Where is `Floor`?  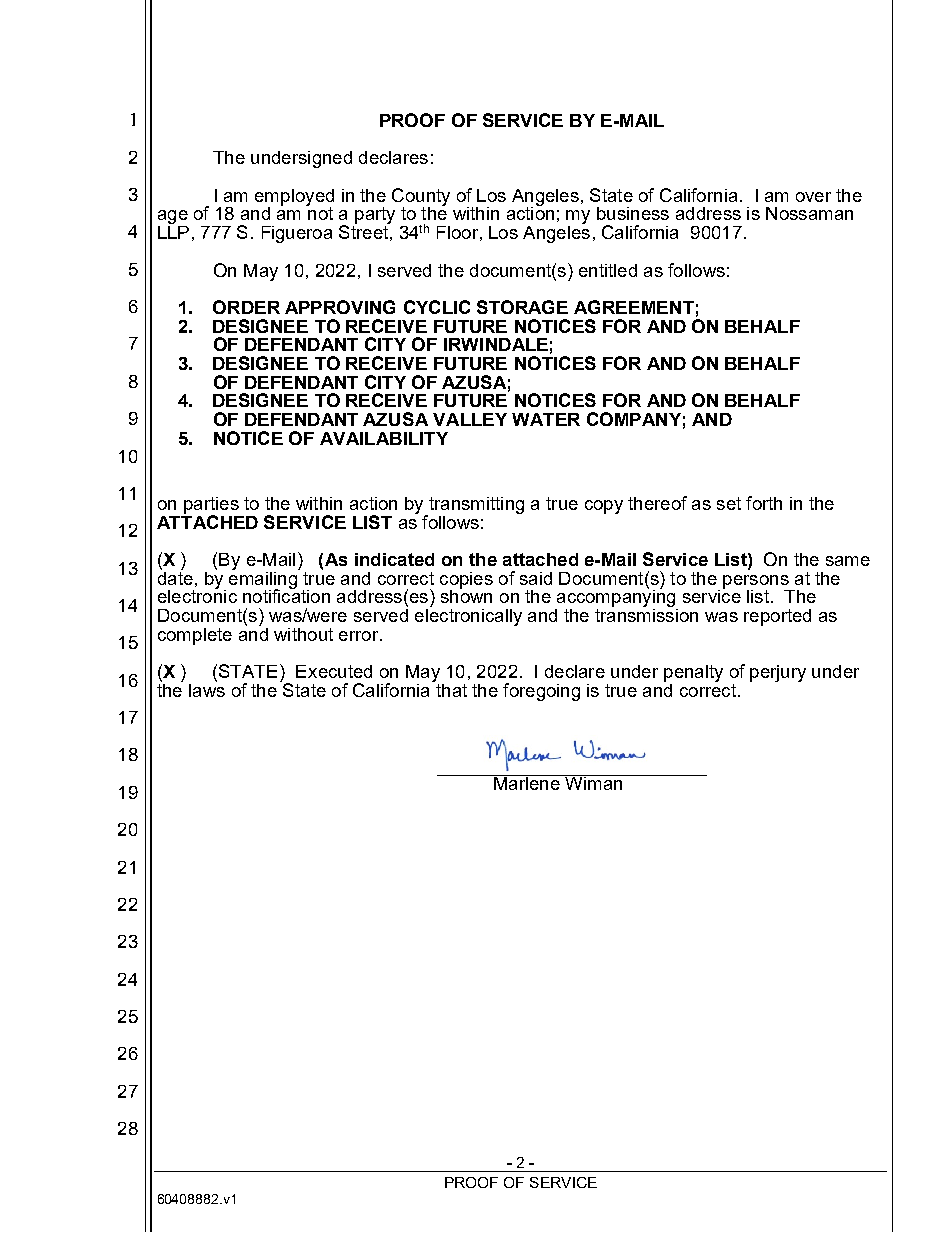
Floor is located at coordinates (457, 232).
